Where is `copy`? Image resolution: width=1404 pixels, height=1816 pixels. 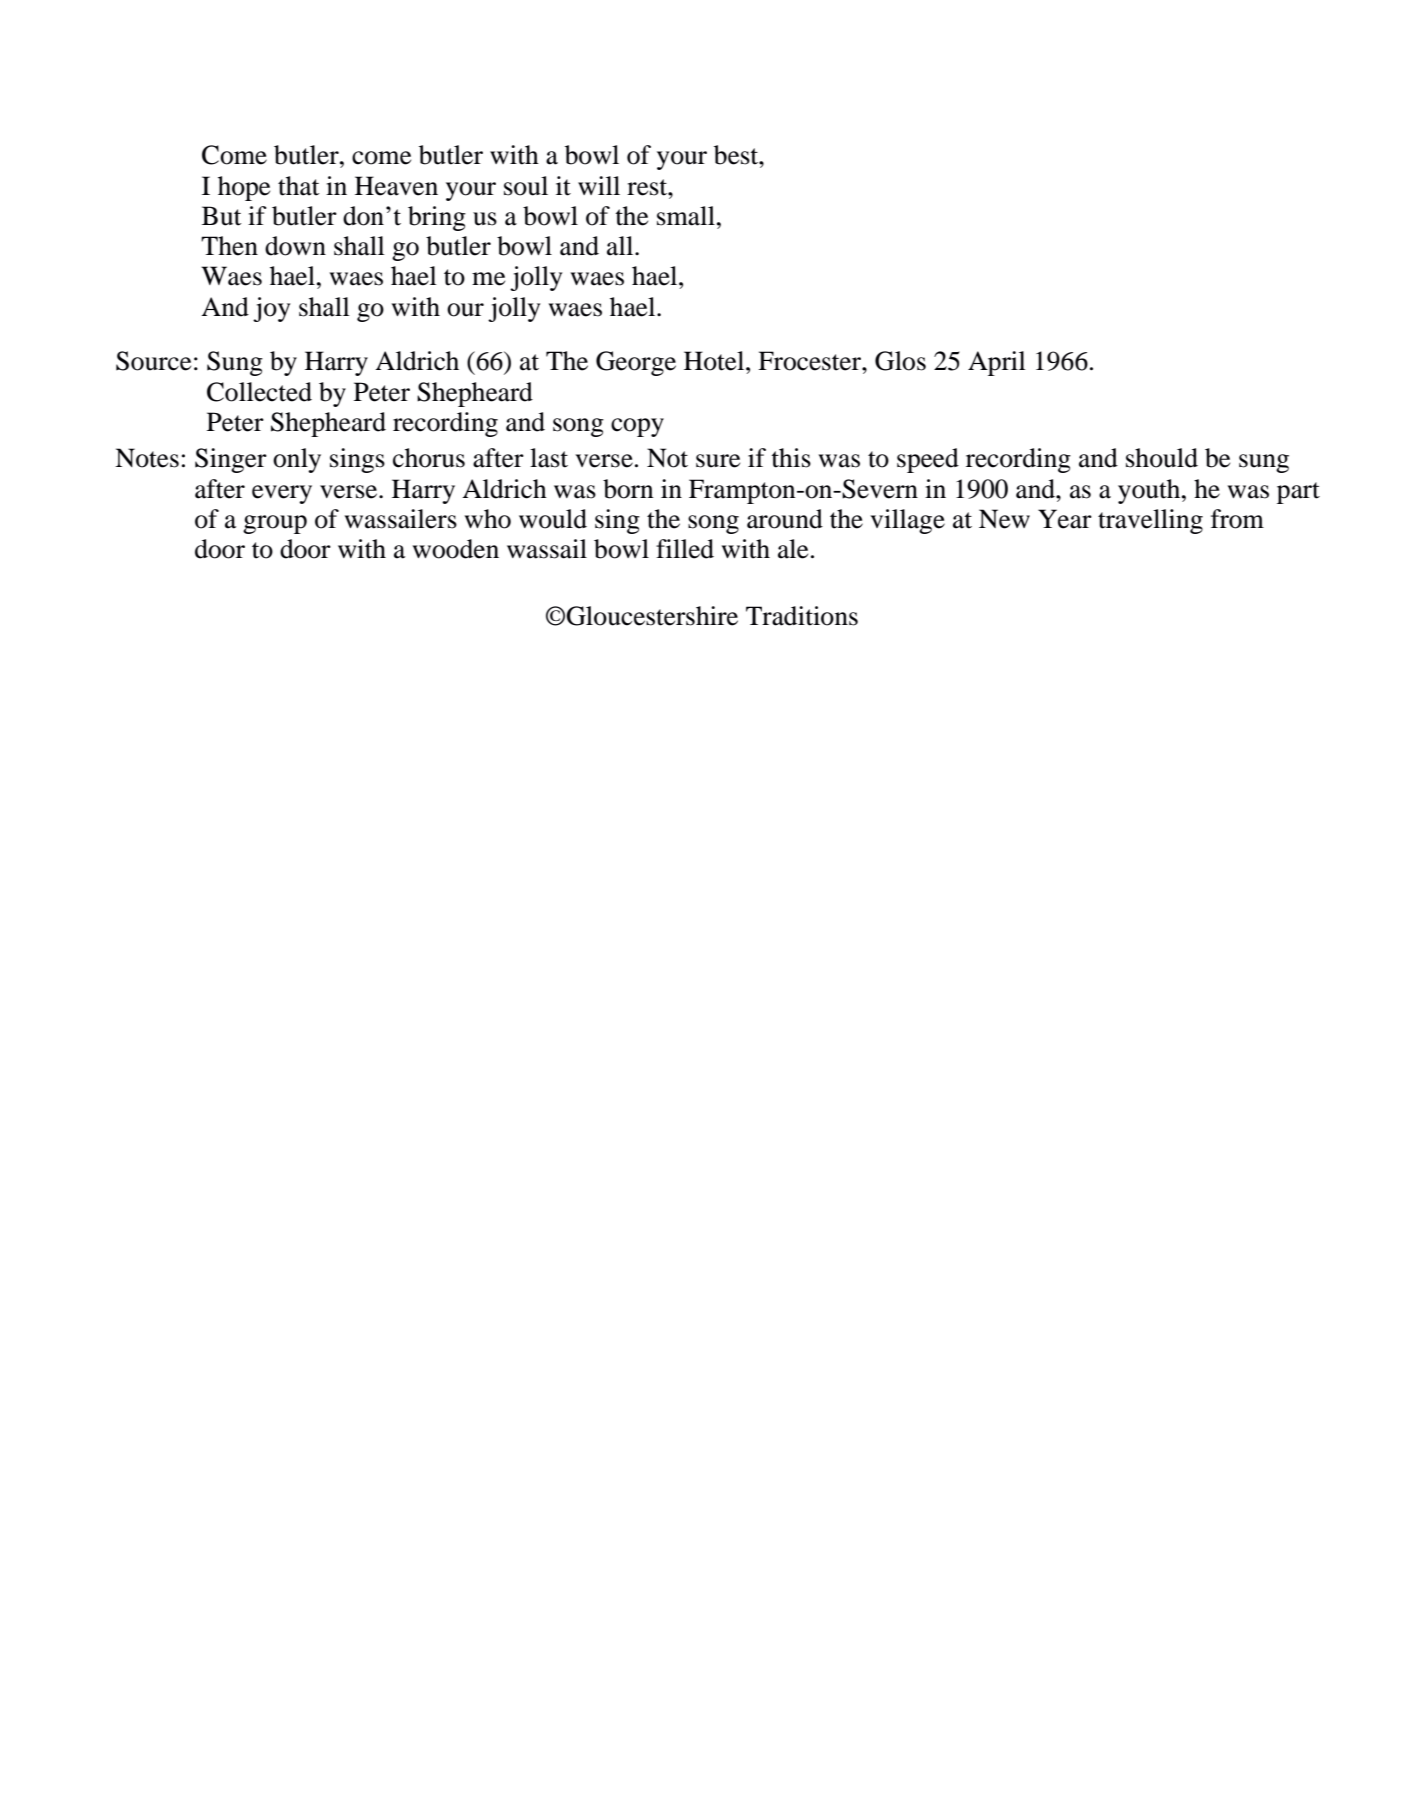 copy is located at coordinates (637, 427).
